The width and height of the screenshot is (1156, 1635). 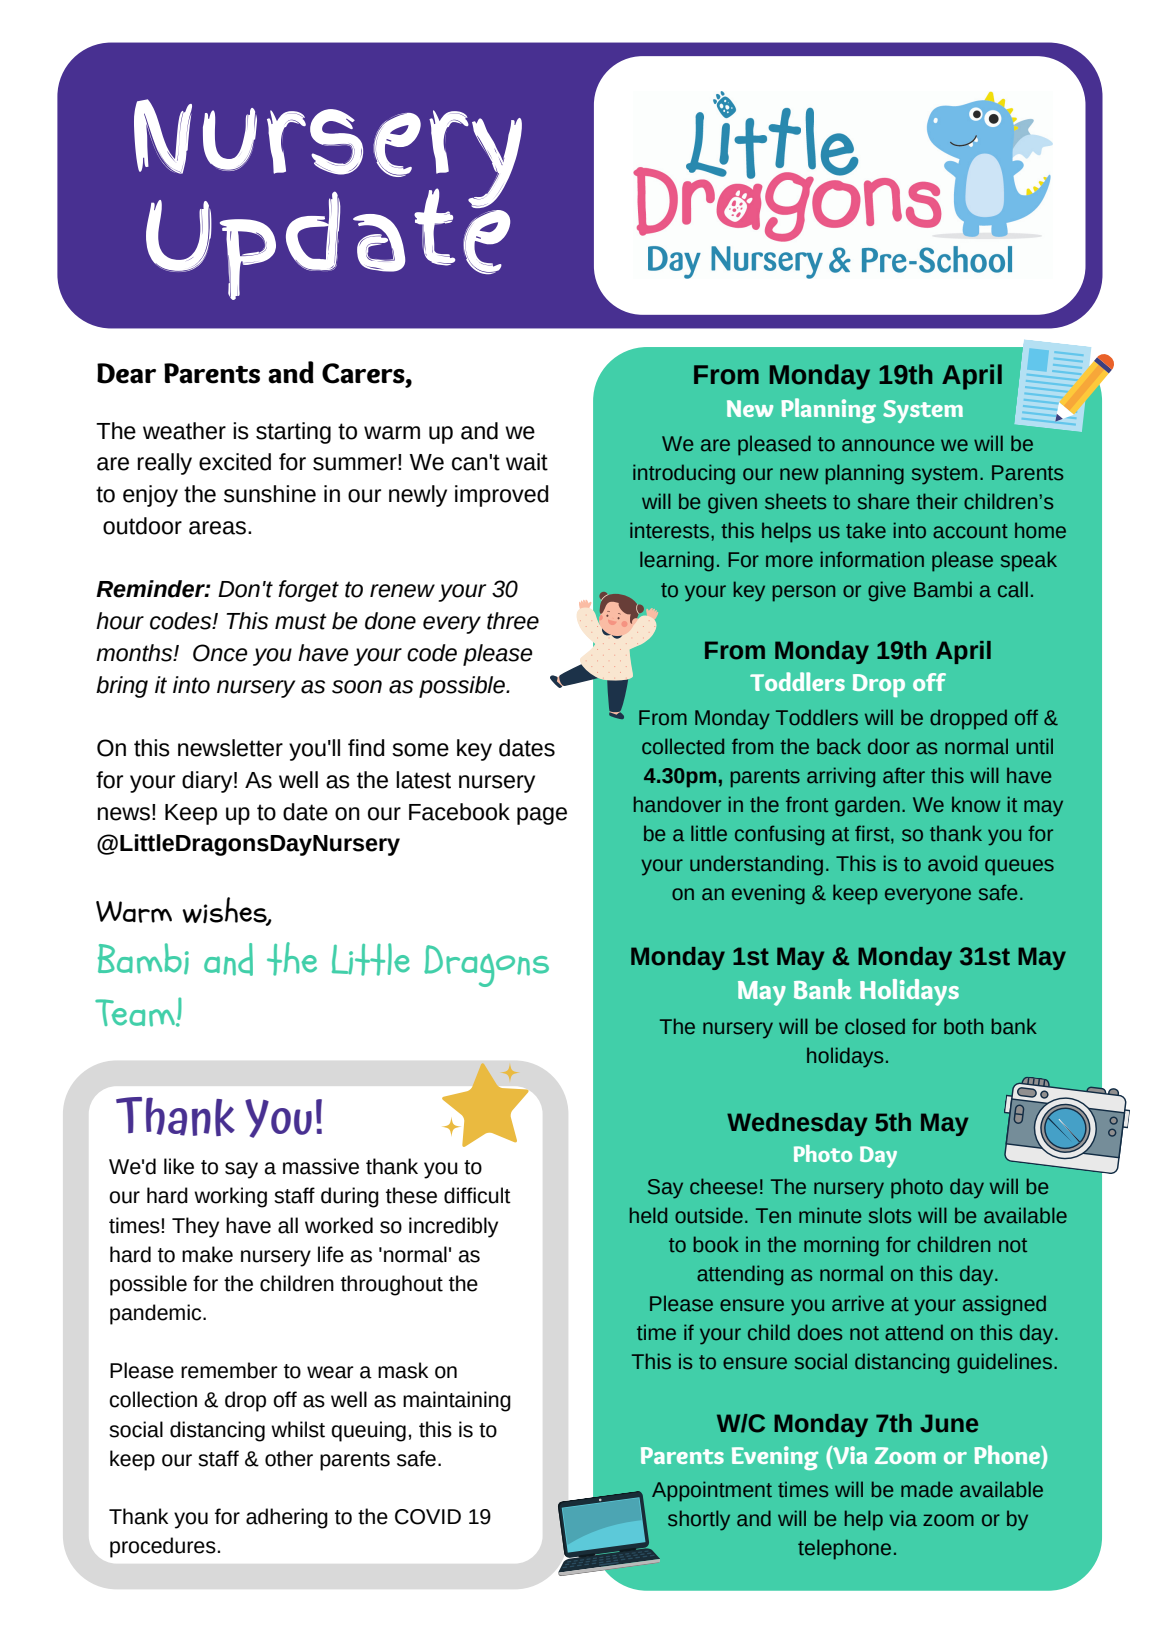 What do you see at coordinates (179, 1166) in the screenshot?
I see `like` at bounding box center [179, 1166].
